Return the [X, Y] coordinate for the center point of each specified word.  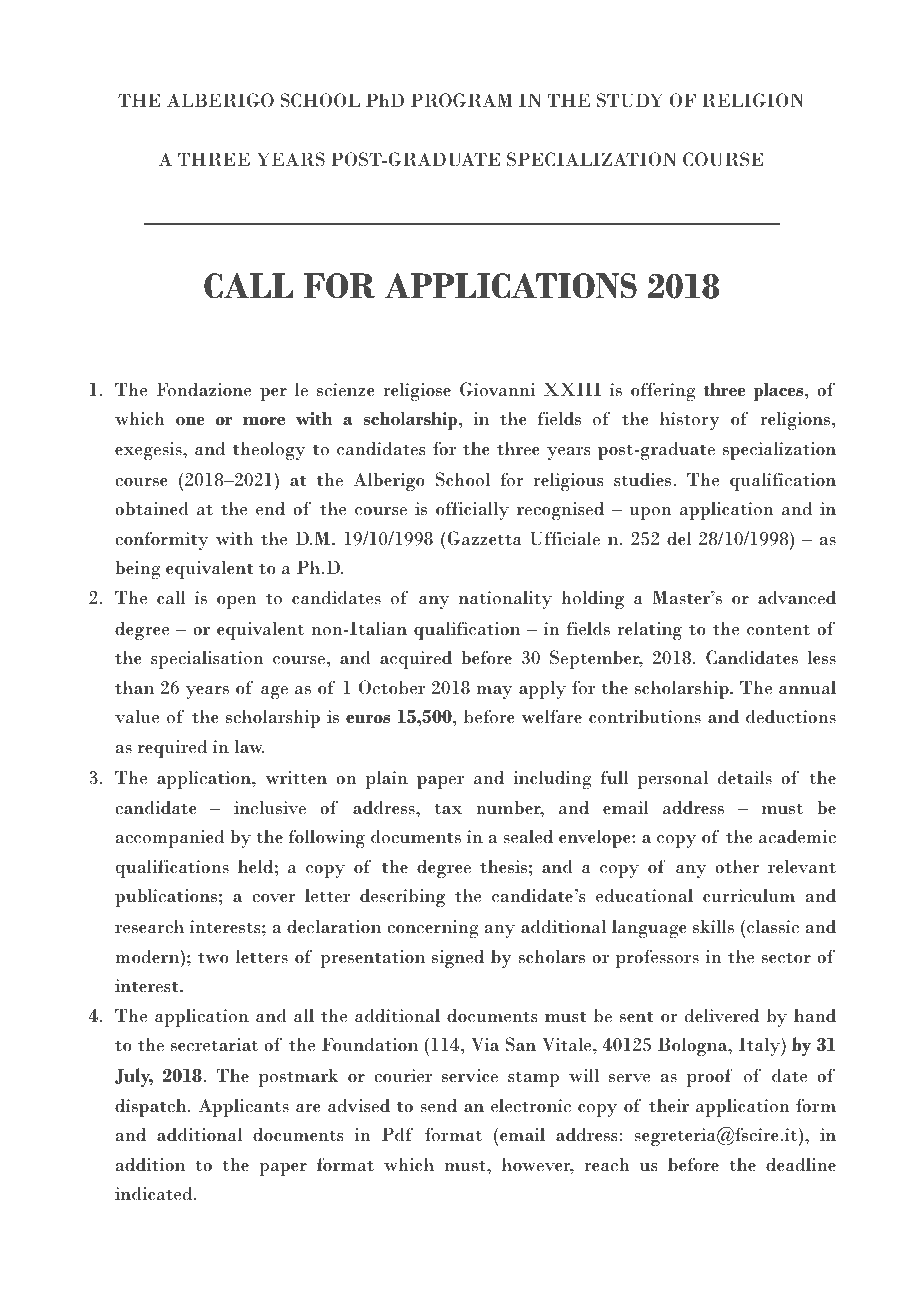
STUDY [630, 100]
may [494, 692]
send [438, 1105]
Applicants [243, 1107]
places [780, 391]
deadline [801, 1164]
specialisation [207, 659]
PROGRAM [462, 100]
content [778, 630]
